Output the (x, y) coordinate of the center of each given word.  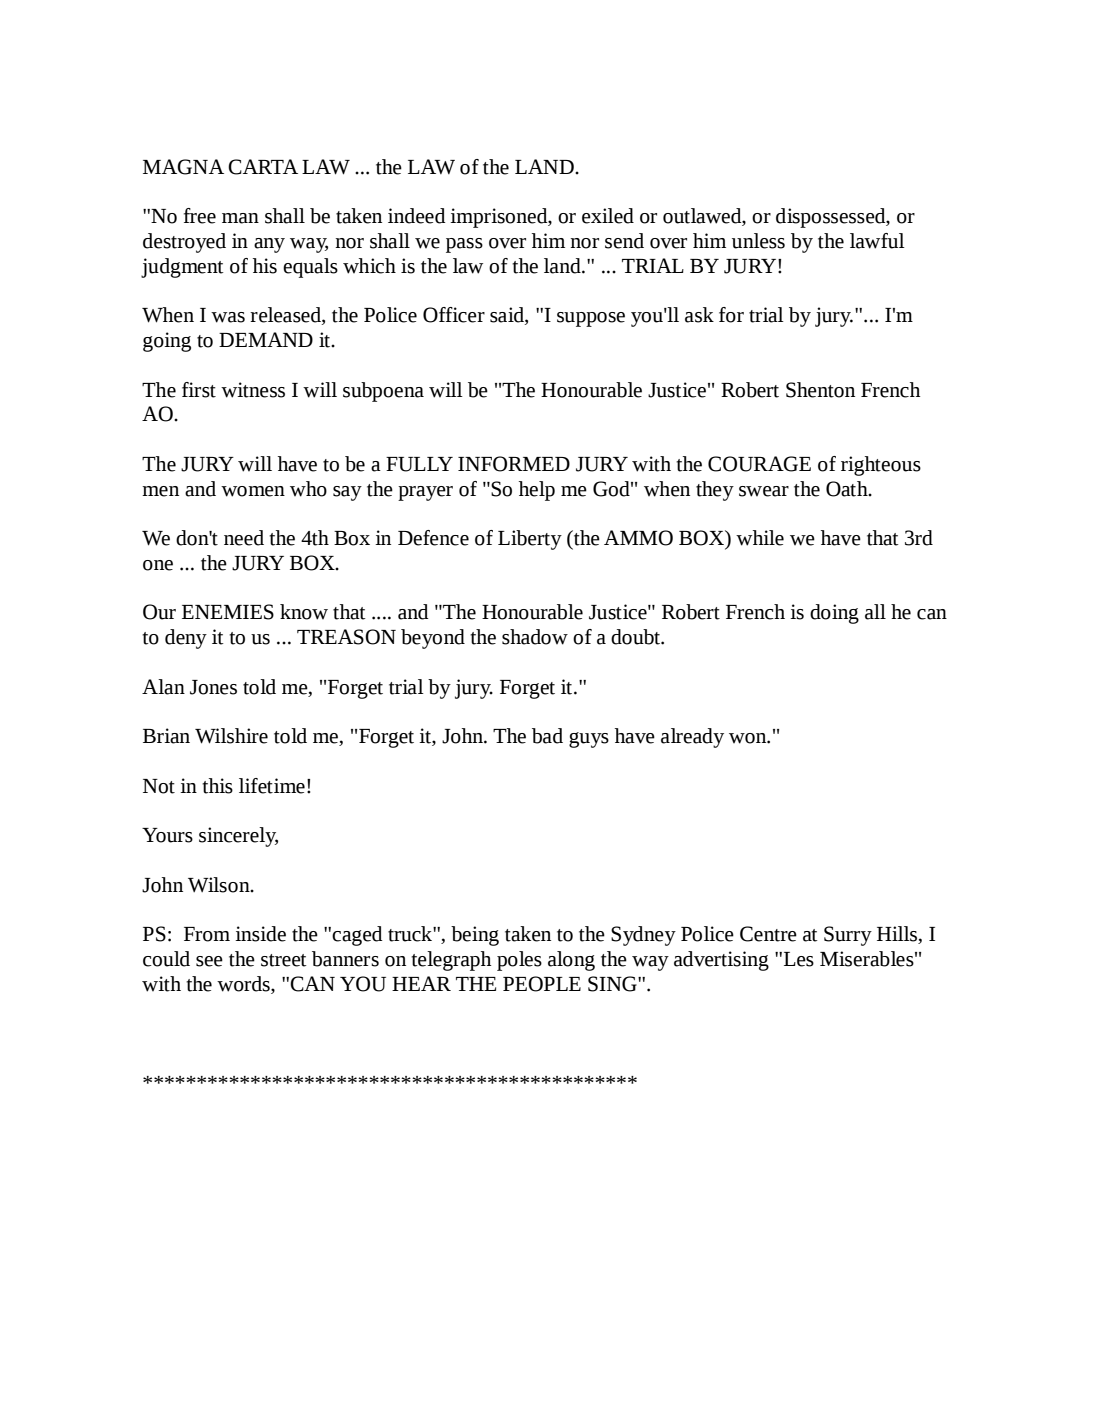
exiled (608, 216)
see (209, 961)
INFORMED (514, 464)
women (253, 491)
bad (547, 736)
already (692, 738)
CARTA (263, 167)
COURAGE (759, 464)
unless (758, 241)
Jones (213, 687)
